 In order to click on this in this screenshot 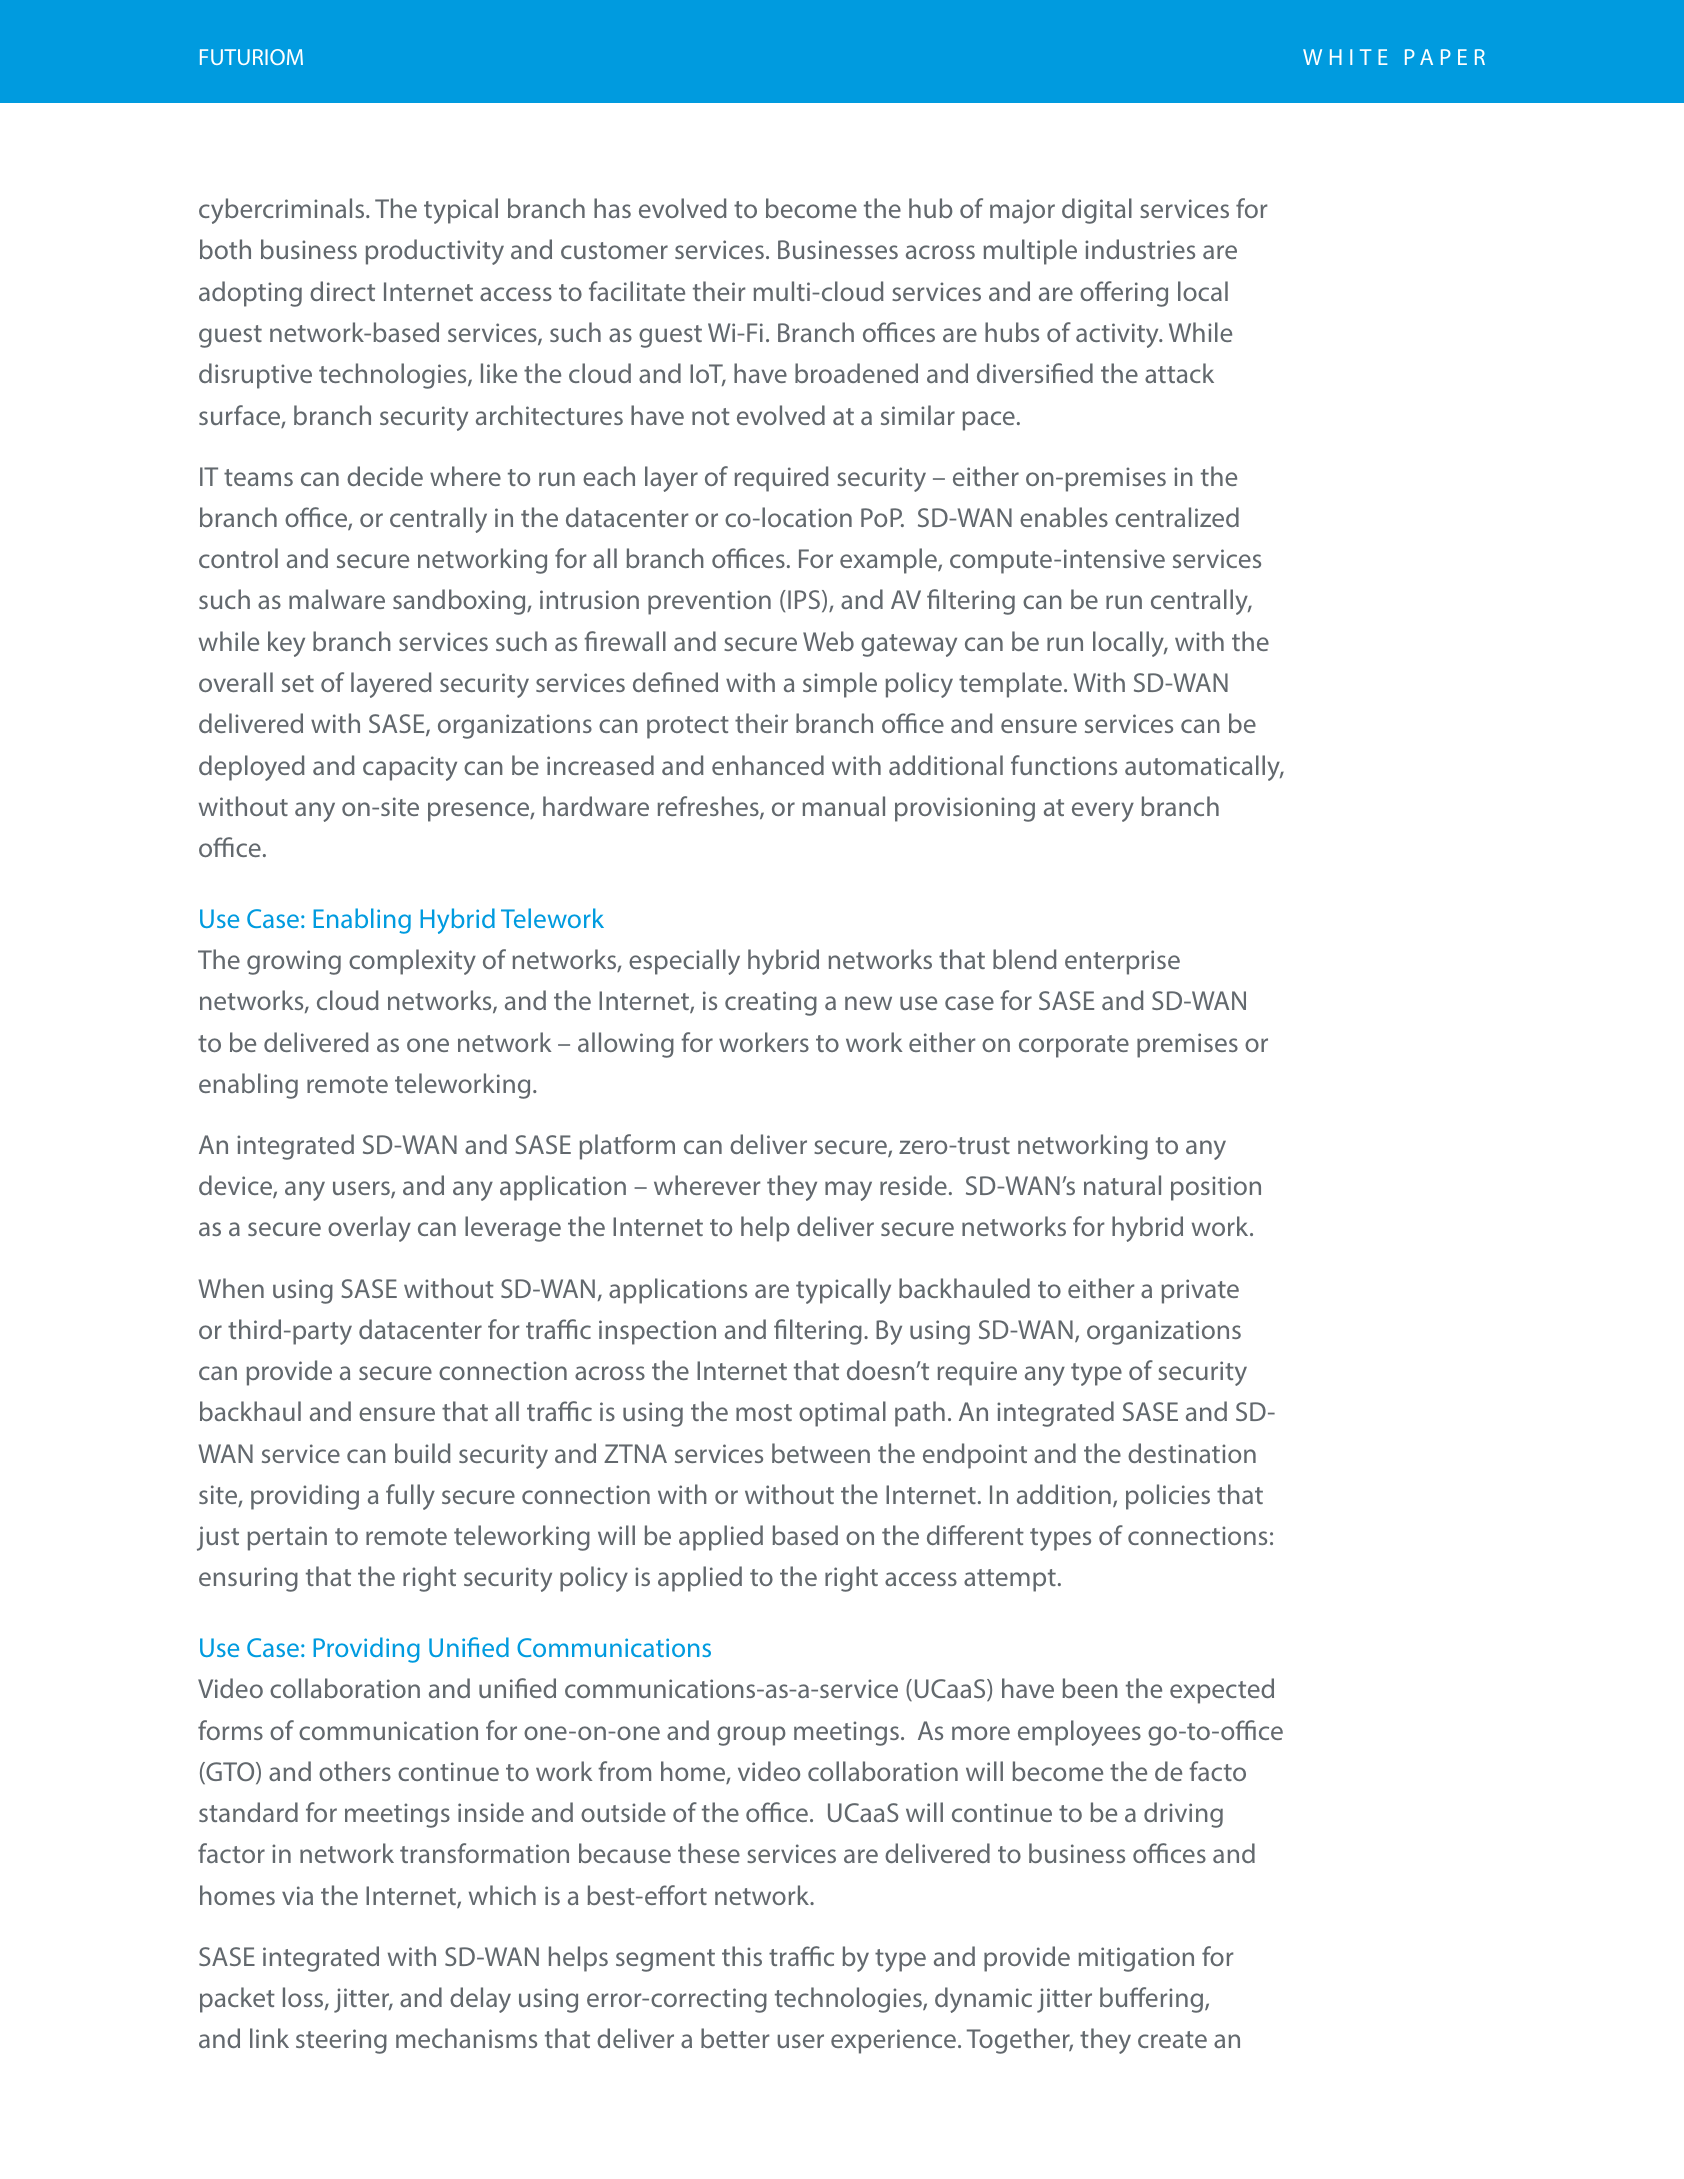, I will do `click(742, 1956)`.
